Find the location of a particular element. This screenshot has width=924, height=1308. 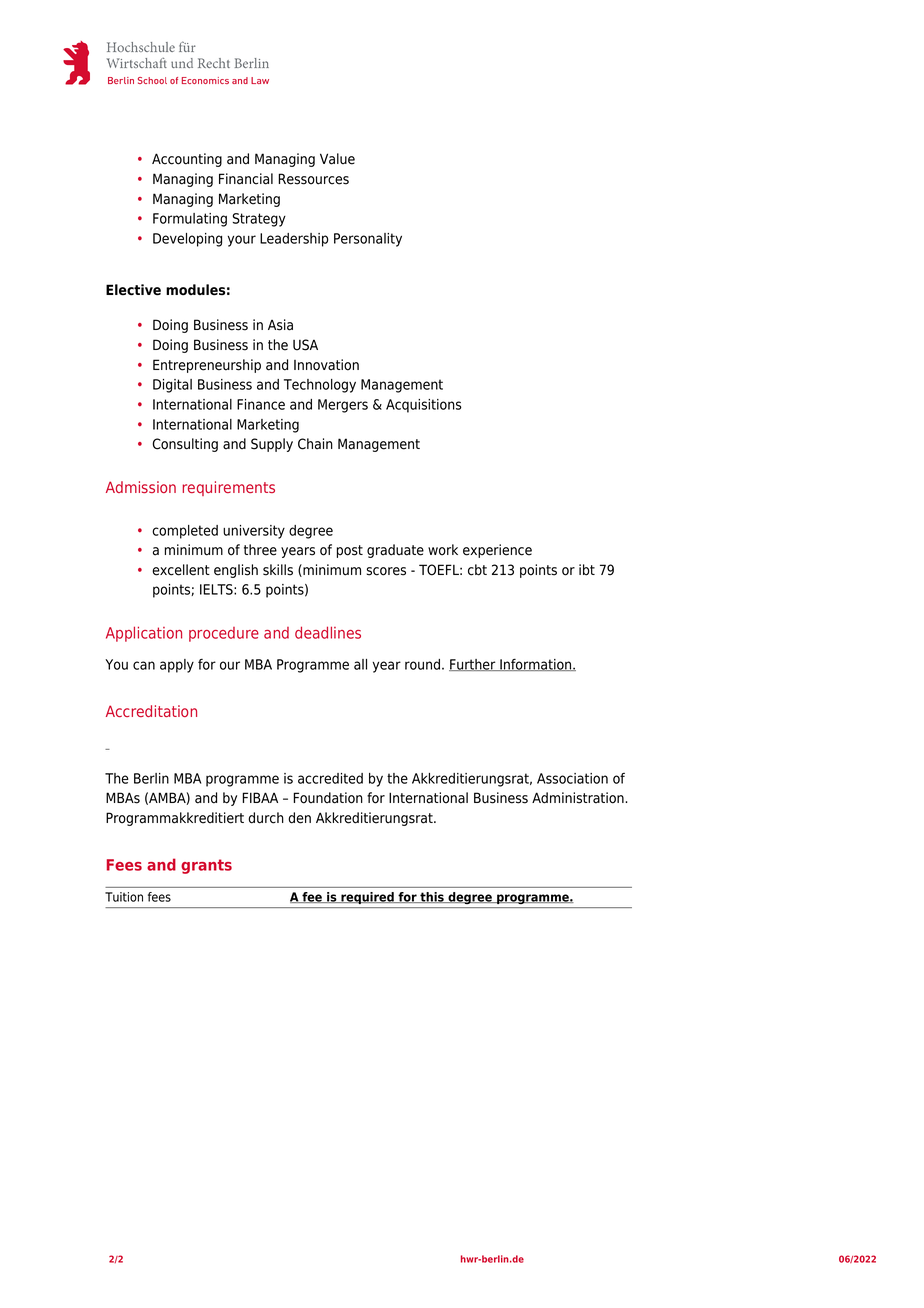

all is located at coordinates (360, 664).
